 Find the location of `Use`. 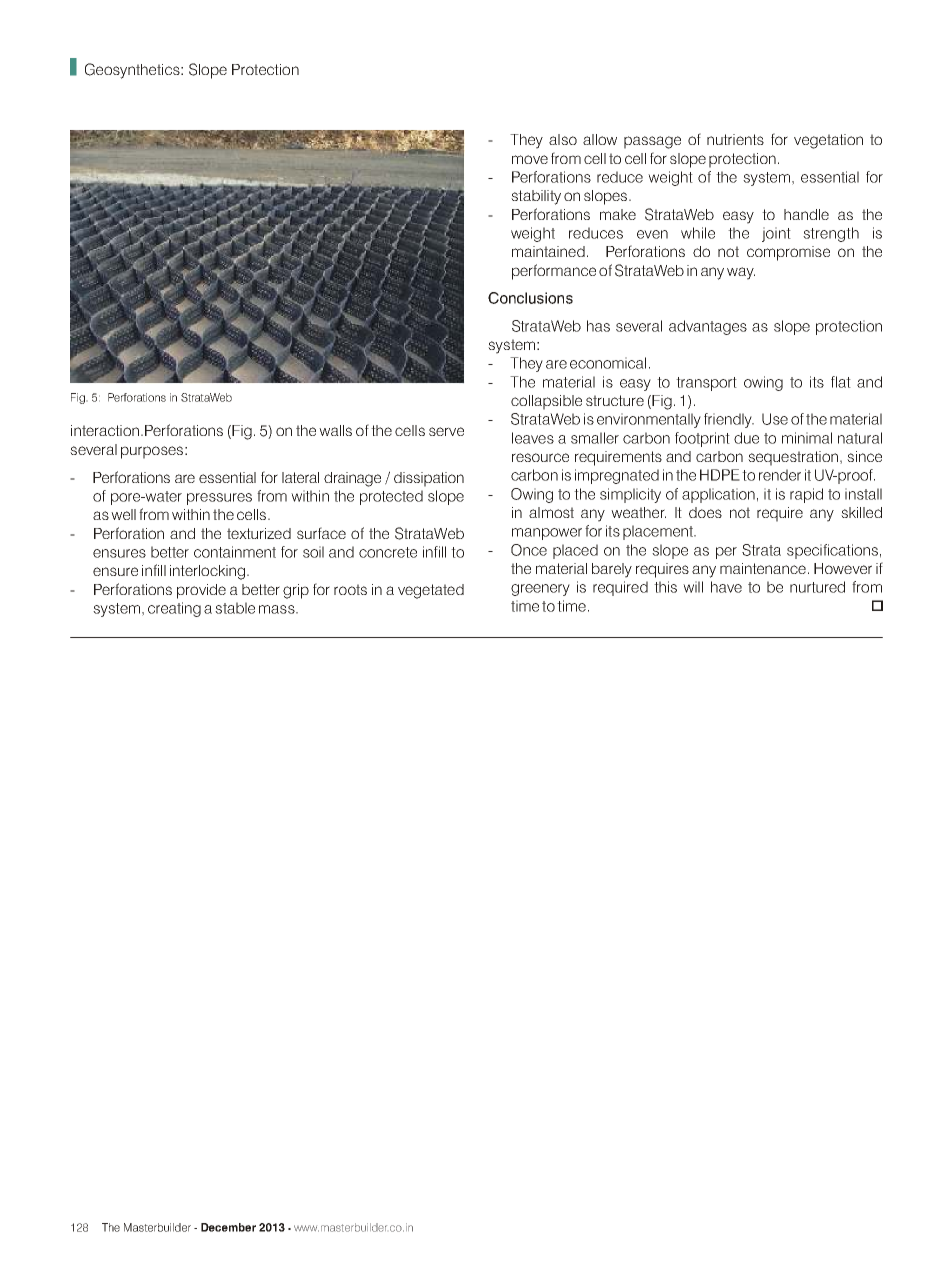

Use is located at coordinates (775, 419).
